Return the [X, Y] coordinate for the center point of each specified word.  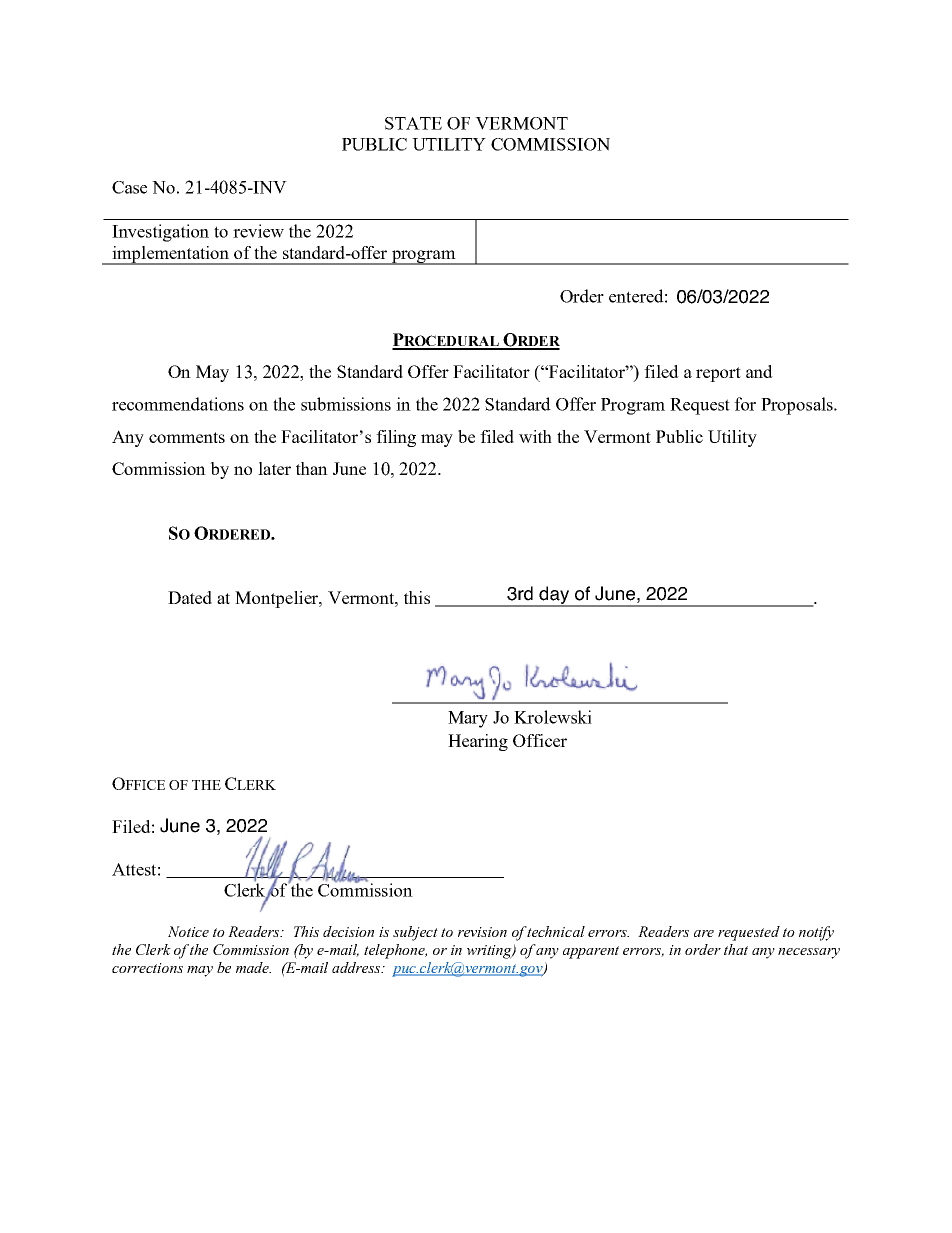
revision [482, 932]
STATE [413, 123]
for [745, 404]
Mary [468, 719]
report [718, 374]
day [554, 596]
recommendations [178, 404]
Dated [190, 597]
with [535, 436]
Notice [188, 931]
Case [129, 187]
